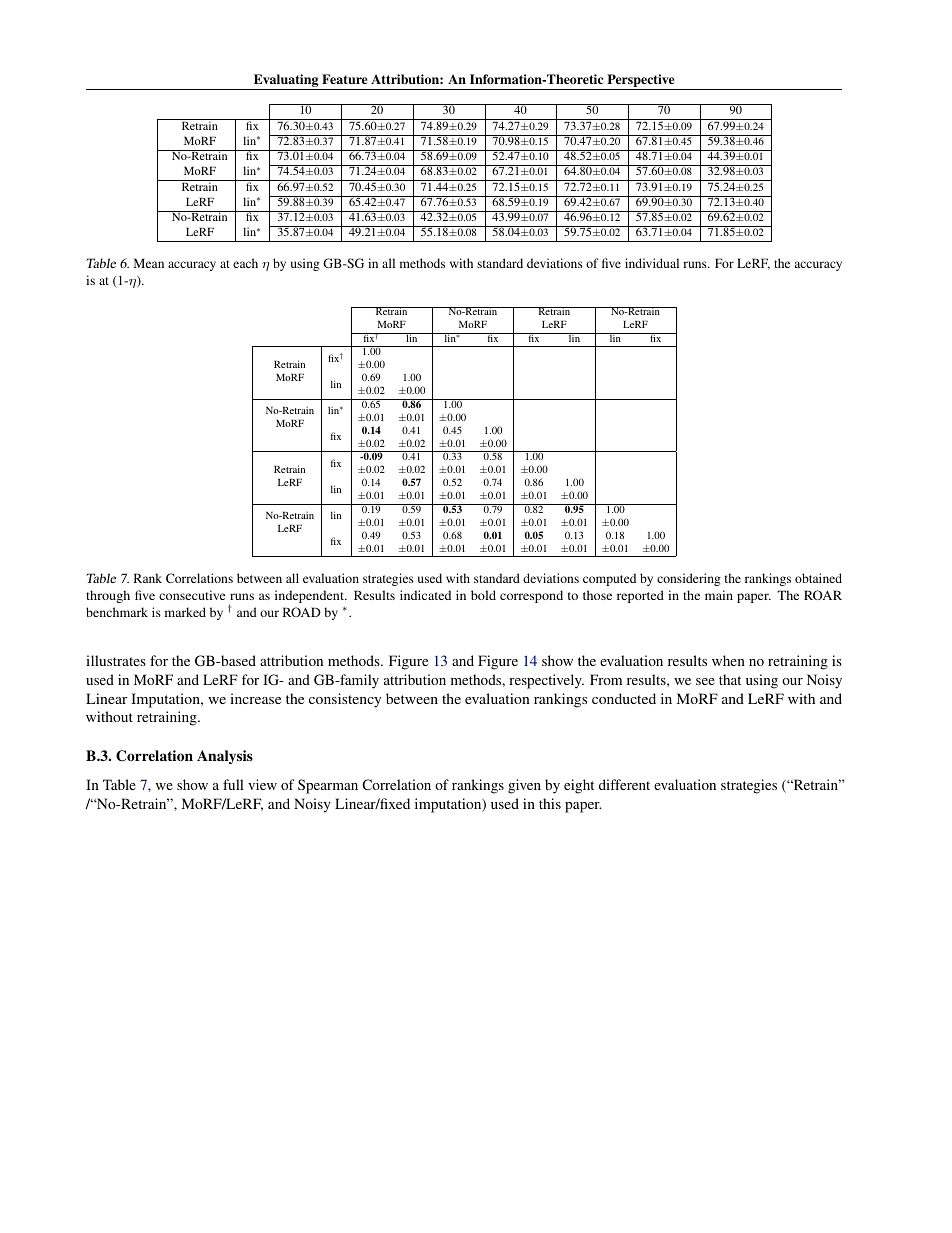 Image resolution: width=952 pixels, height=1233 pixels. Describe the element at coordinates (286, 82) in the screenshot. I see `Evaluating` at that location.
